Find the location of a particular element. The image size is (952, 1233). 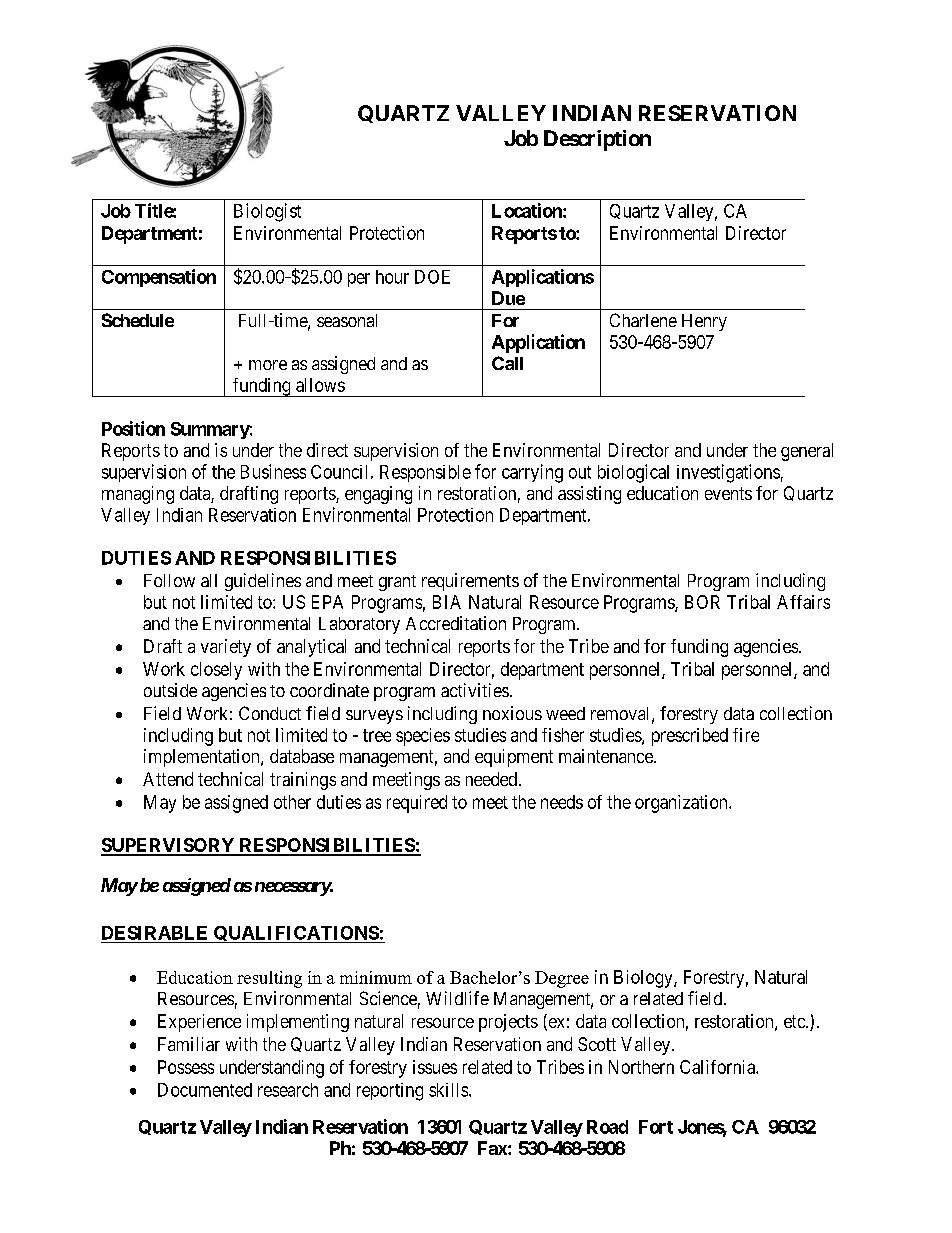

Henry is located at coordinates (704, 322).
